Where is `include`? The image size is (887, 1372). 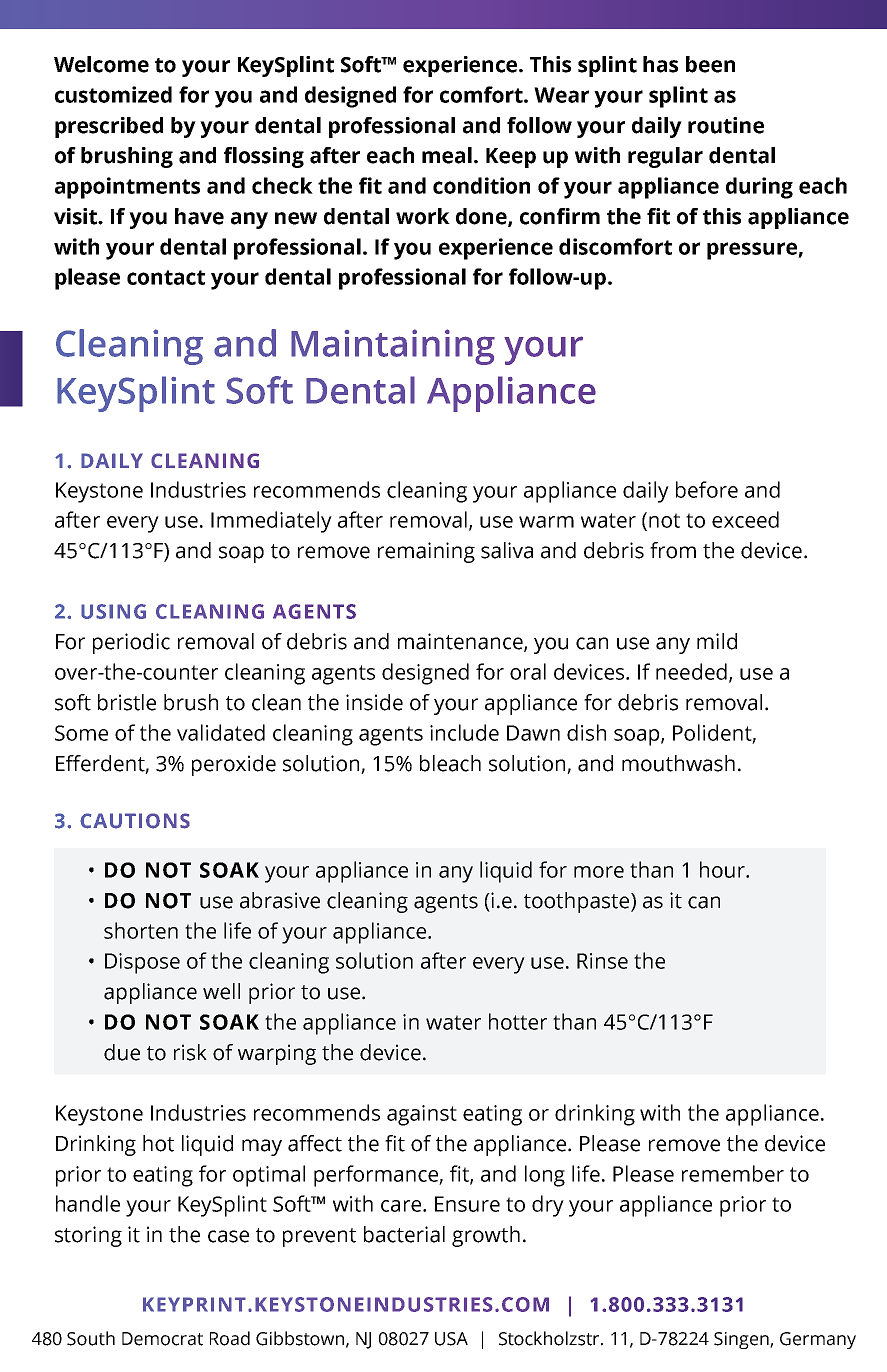 include is located at coordinates (464, 732).
